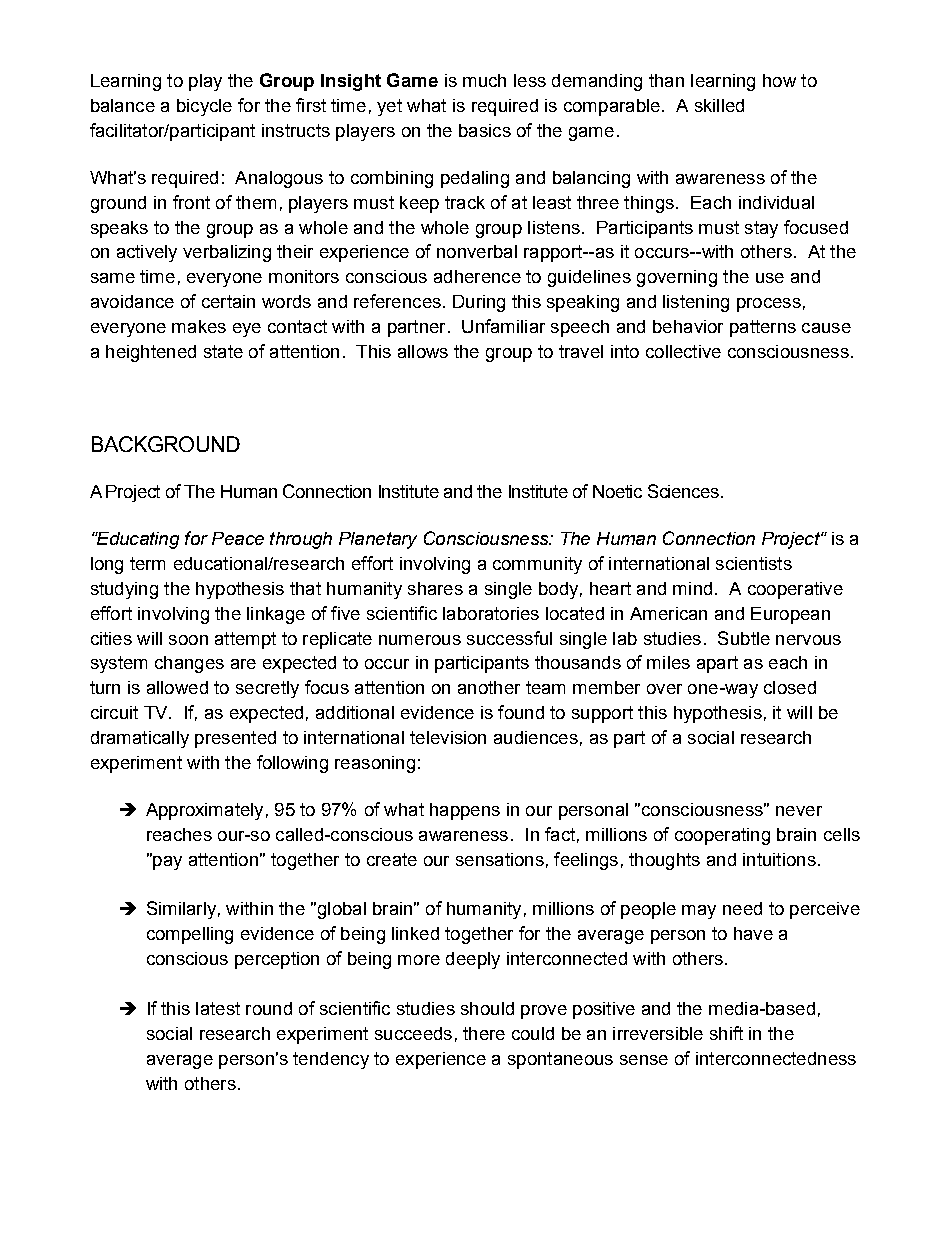 This screenshot has height=1233, width=952. What do you see at coordinates (484, 1033) in the screenshot?
I see `there` at bounding box center [484, 1033].
